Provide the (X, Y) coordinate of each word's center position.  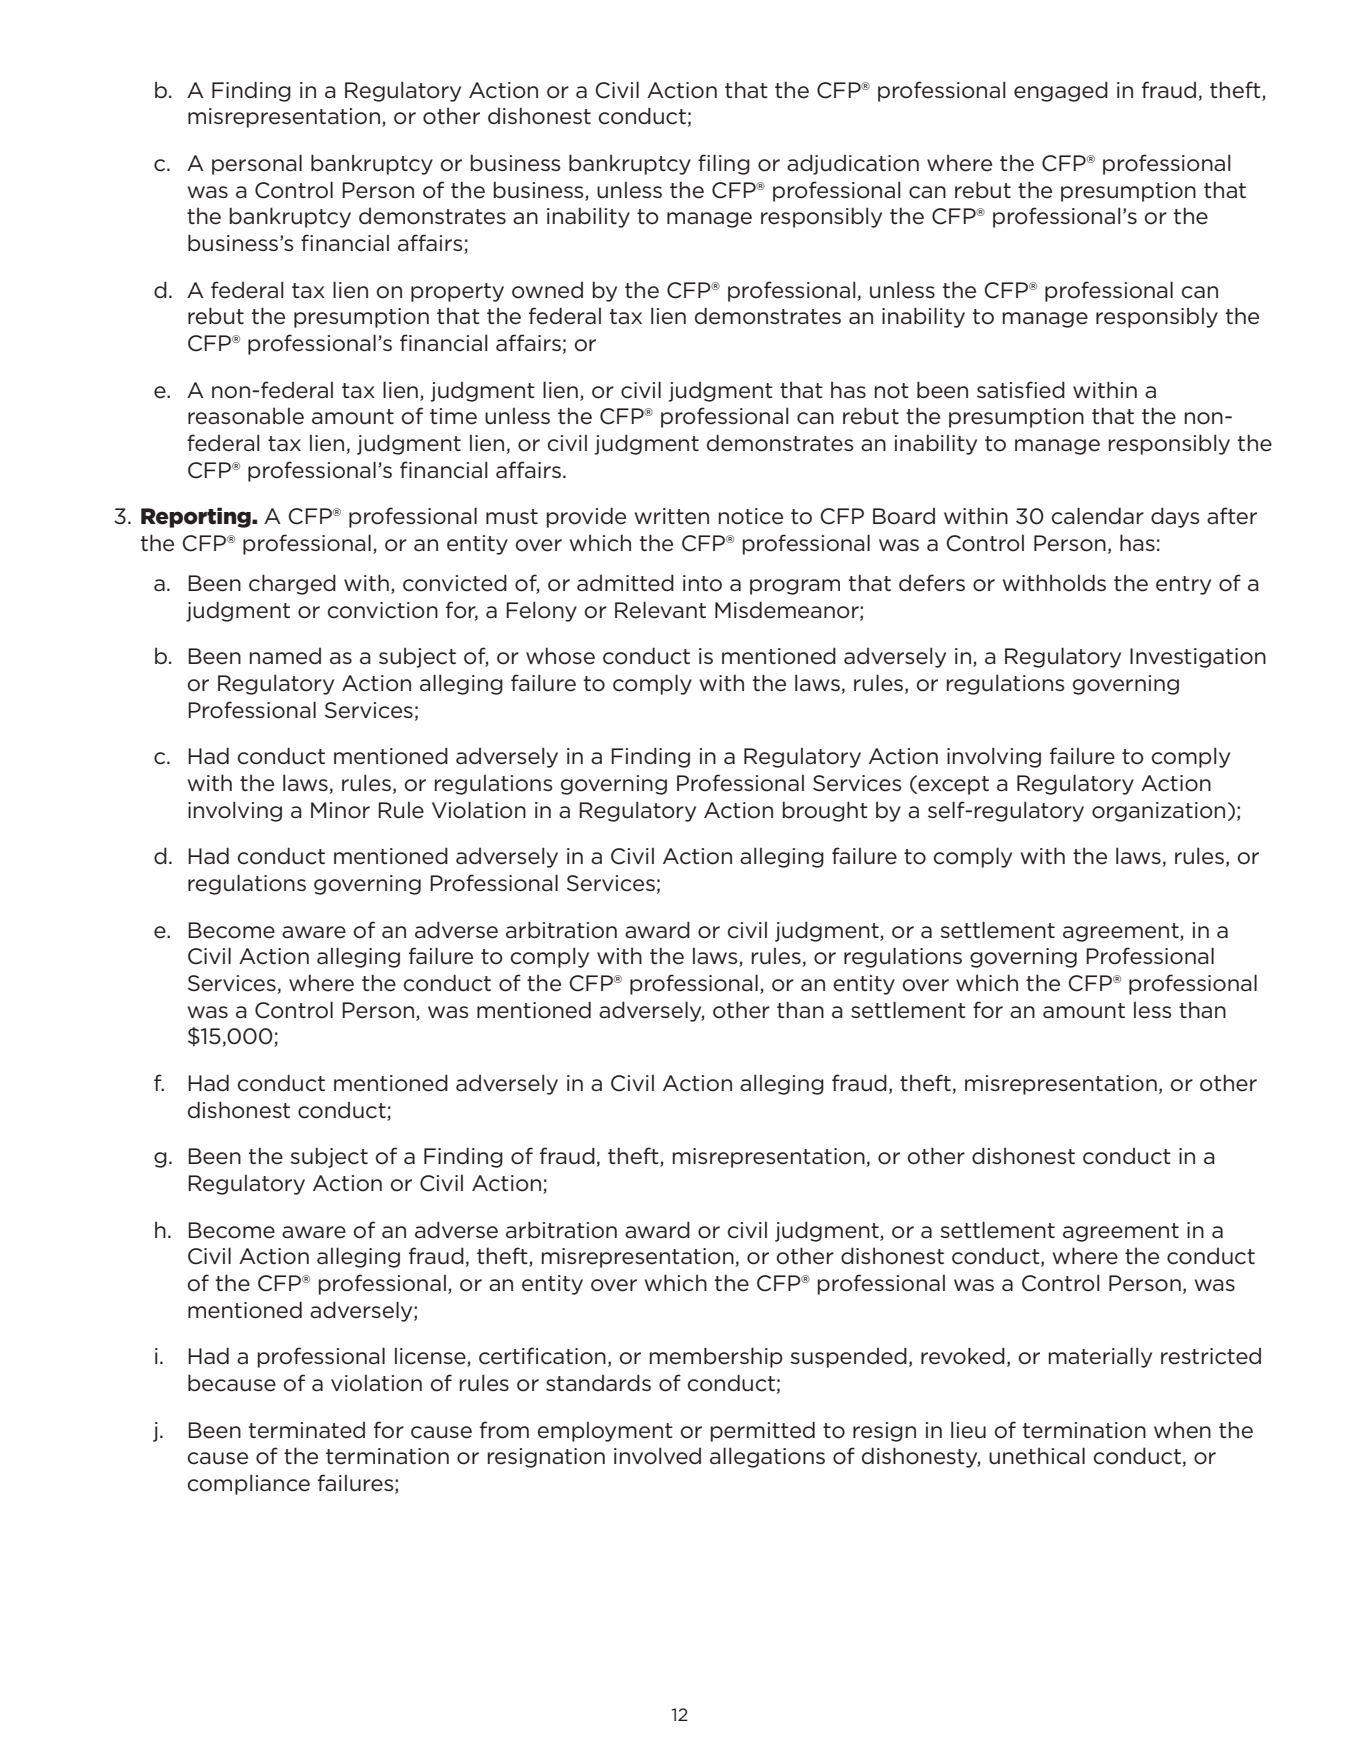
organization (1158, 812)
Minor (340, 810)
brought (825, 811)
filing (724, 164)
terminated (307, 1430)
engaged (1061, 91)
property (457, 292)
